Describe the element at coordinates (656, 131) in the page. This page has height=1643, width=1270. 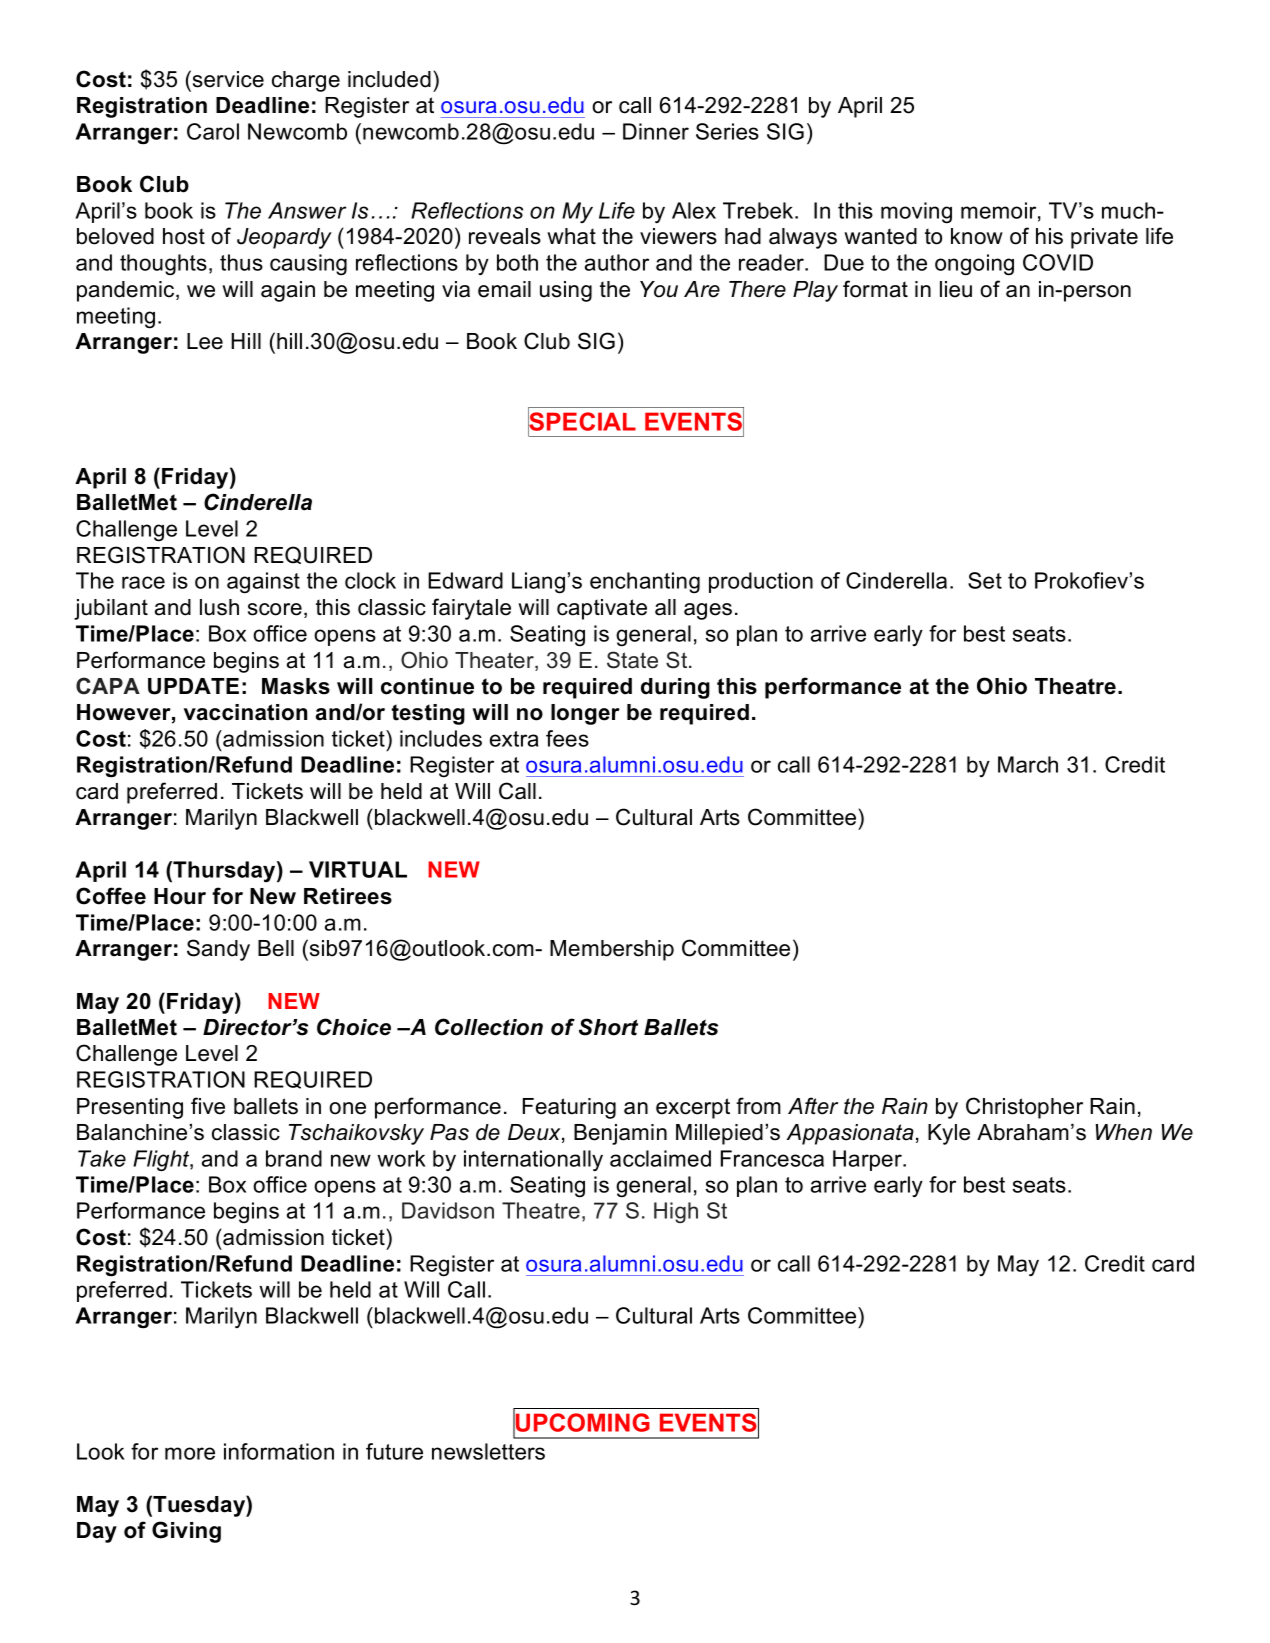
I see `Dinner` at that location.
